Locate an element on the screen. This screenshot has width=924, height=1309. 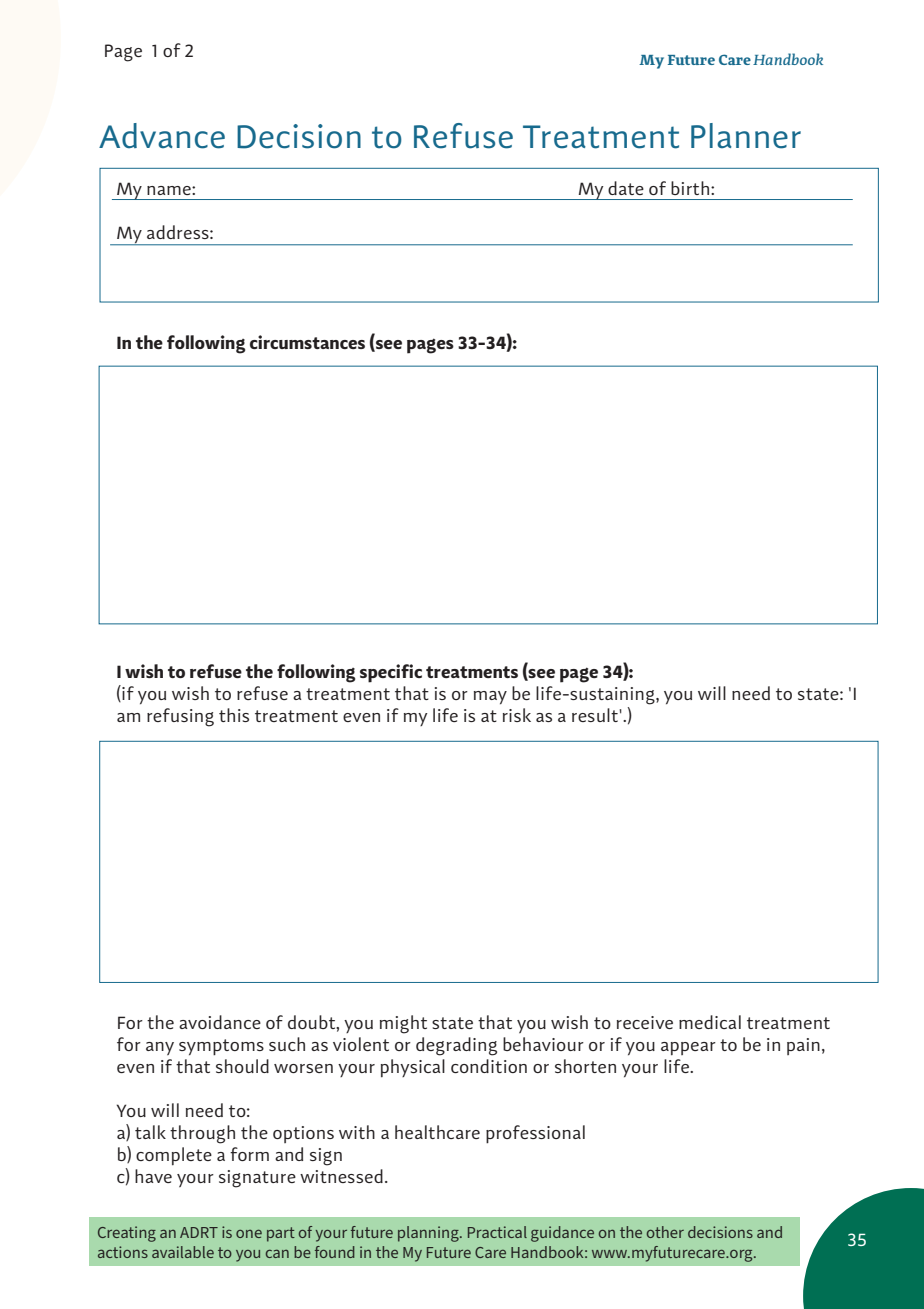
Advance is located at coordinates (162, 136).
